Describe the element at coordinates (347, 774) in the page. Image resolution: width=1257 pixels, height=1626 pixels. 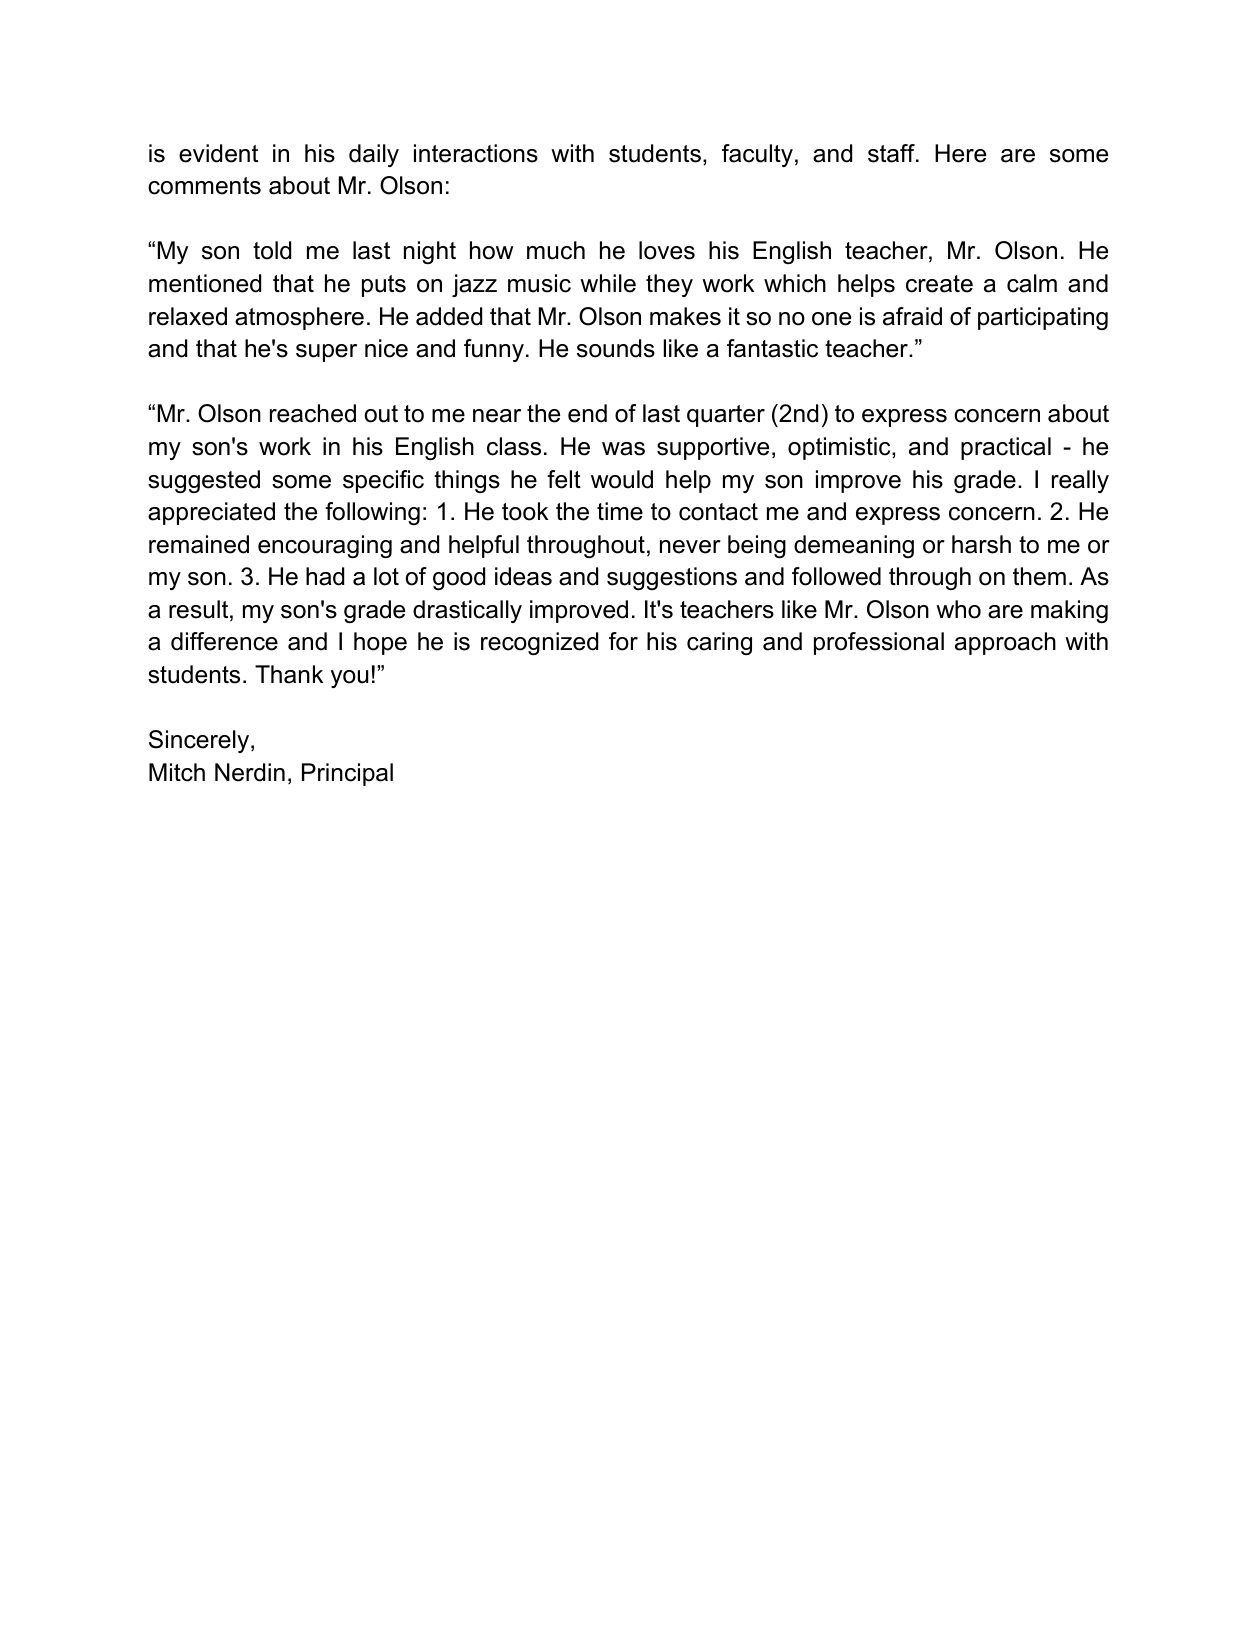
I see `Principal` at that location.
